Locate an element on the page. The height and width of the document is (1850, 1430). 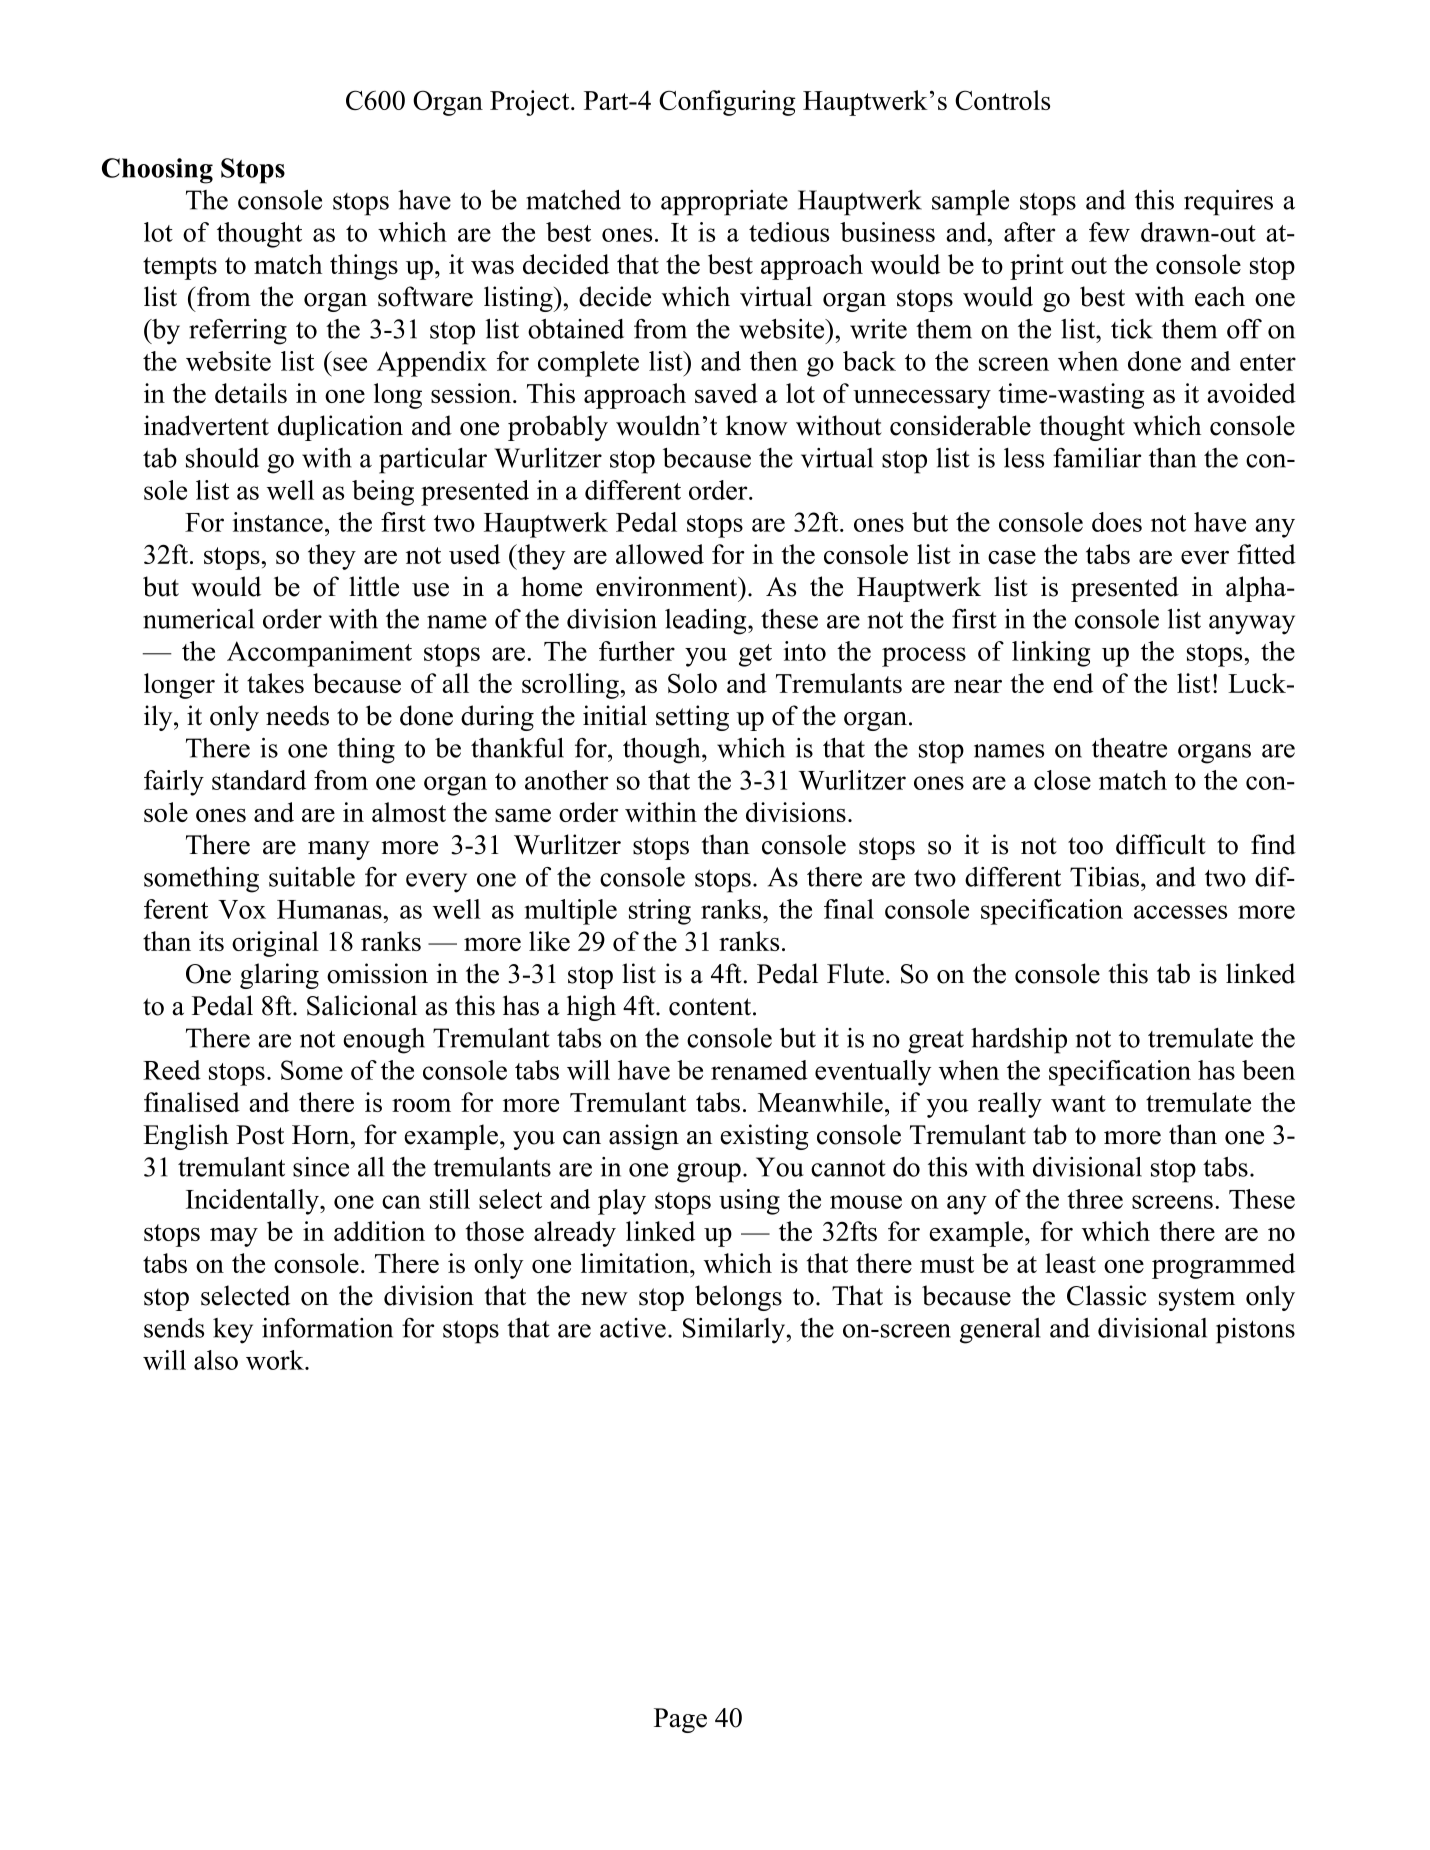
Choosing is located at coordinates (157, 171).
